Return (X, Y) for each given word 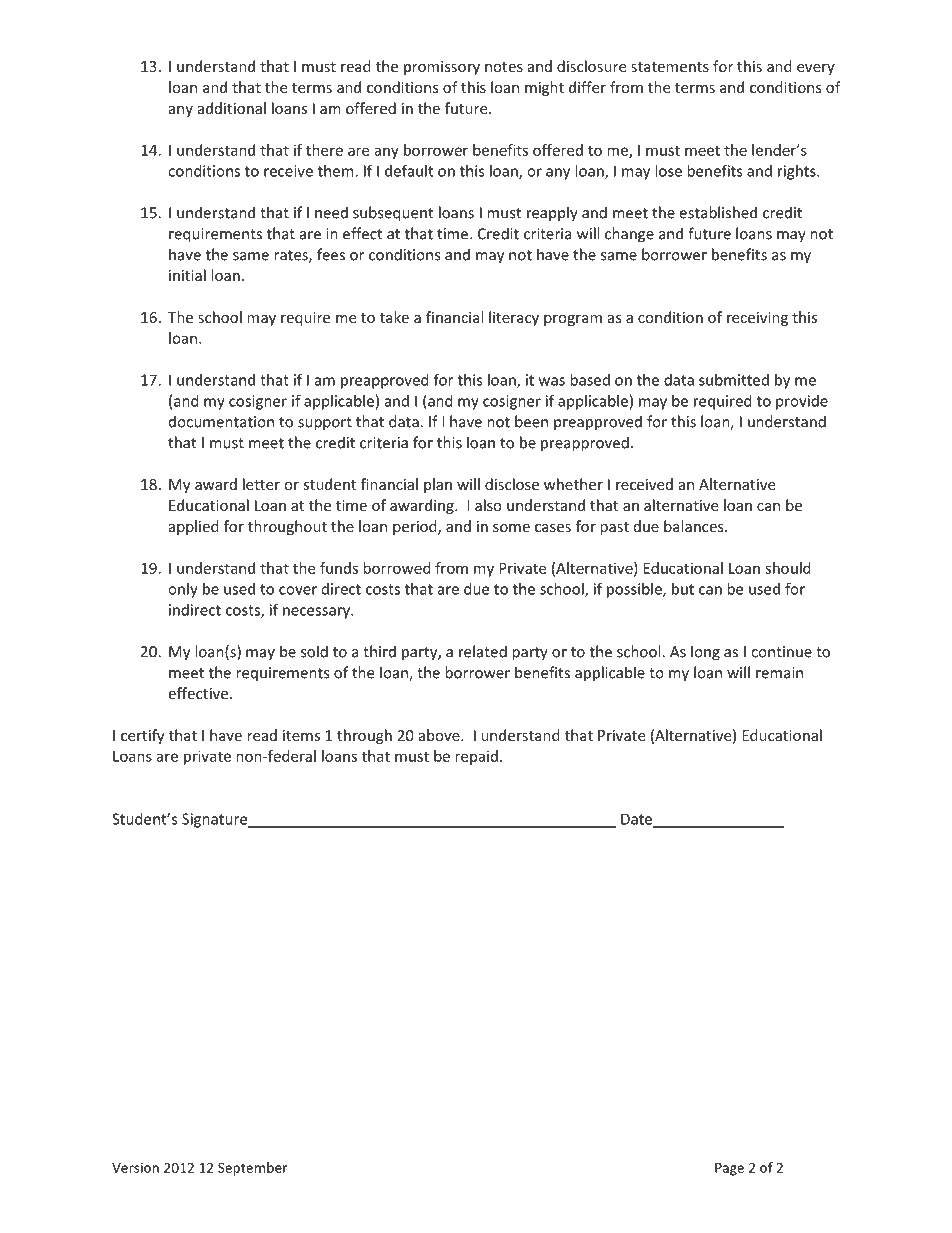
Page (729, 1169)
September (252, 1169)
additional (232, 108)
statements (670, 67)
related (483, 651)
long (705, 653)
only (183, 590)
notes (504, 67)
